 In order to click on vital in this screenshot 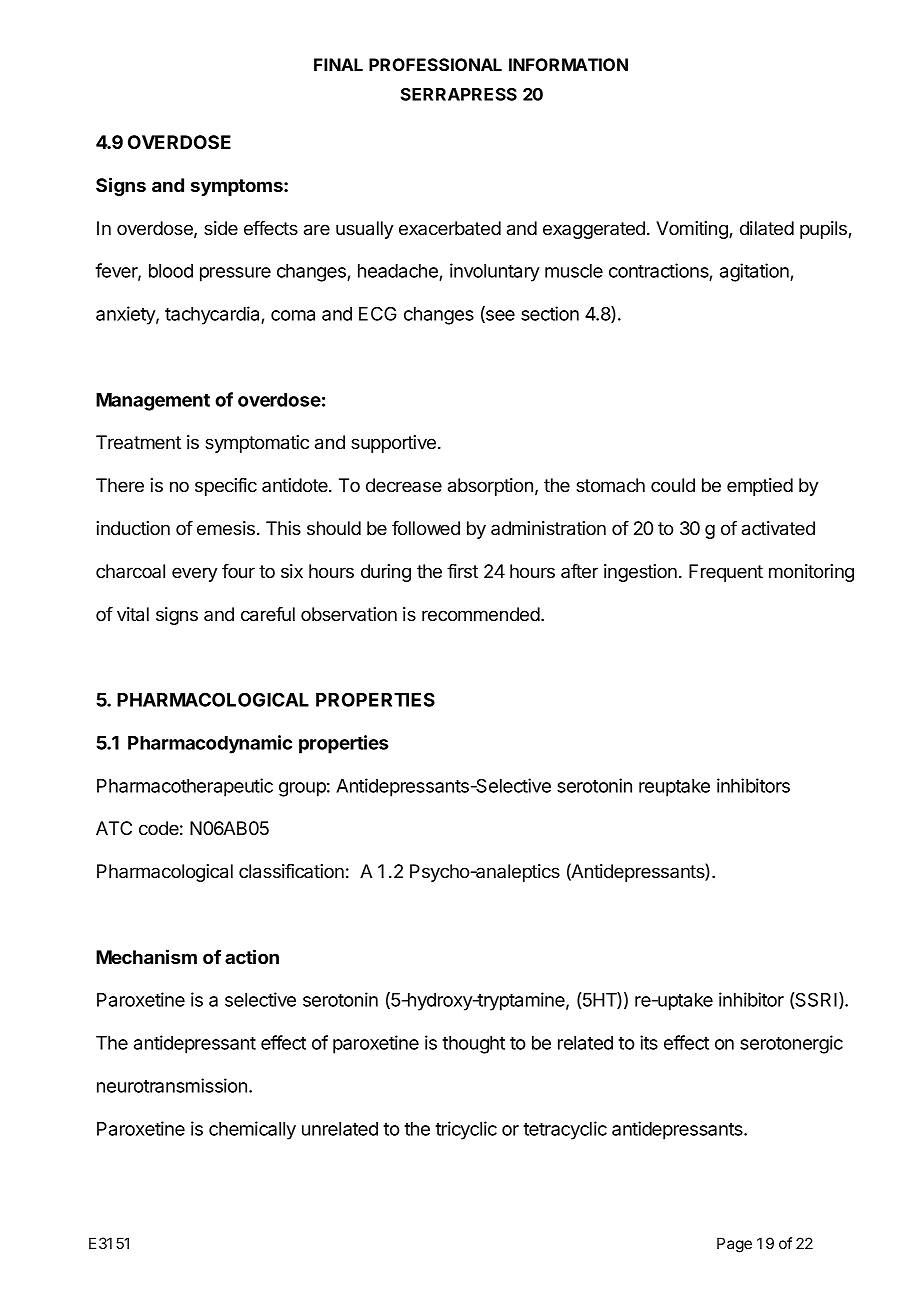, I will do `click(133, 614)`.
